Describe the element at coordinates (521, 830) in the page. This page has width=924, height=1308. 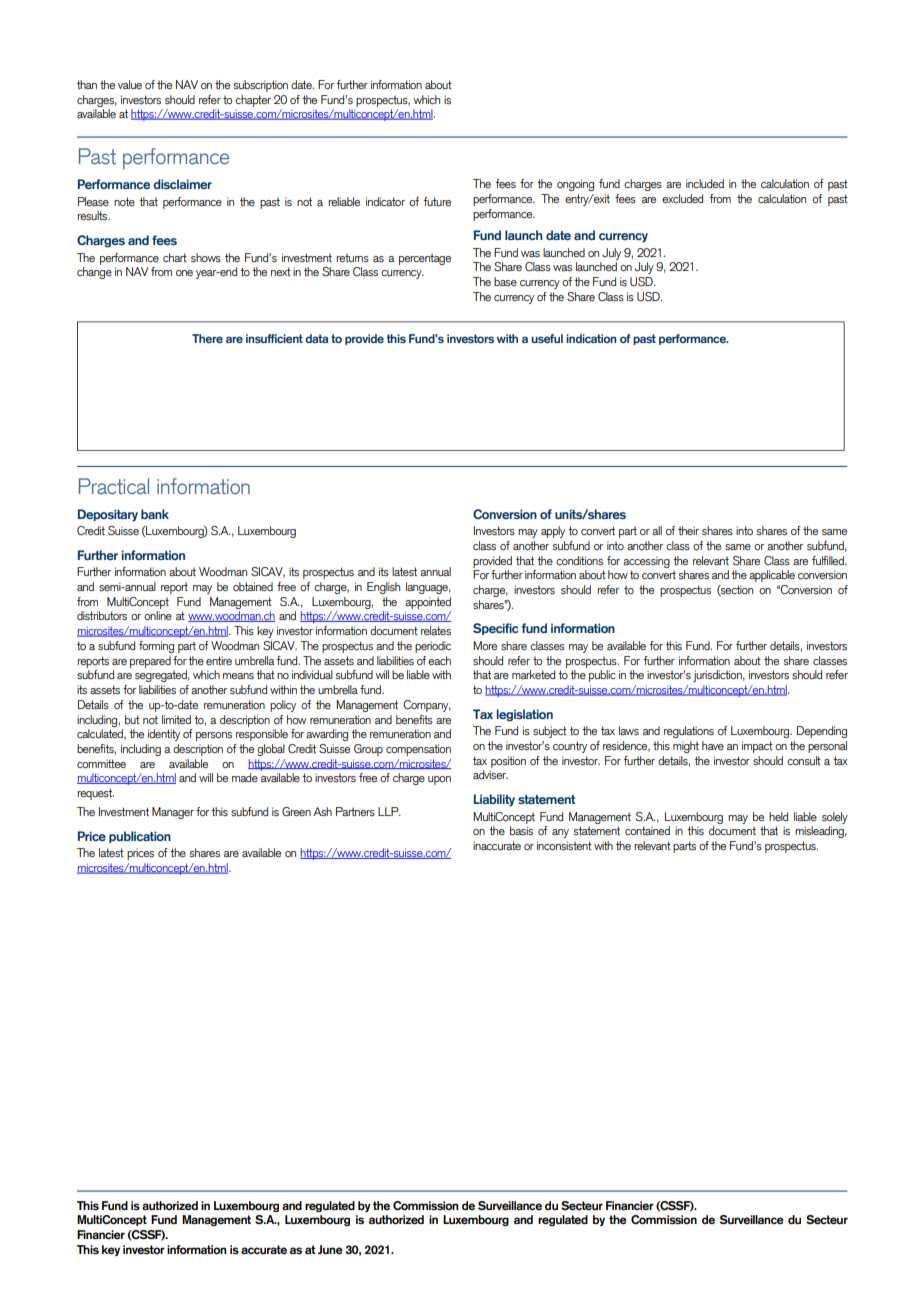
I see `basis` at that location.
